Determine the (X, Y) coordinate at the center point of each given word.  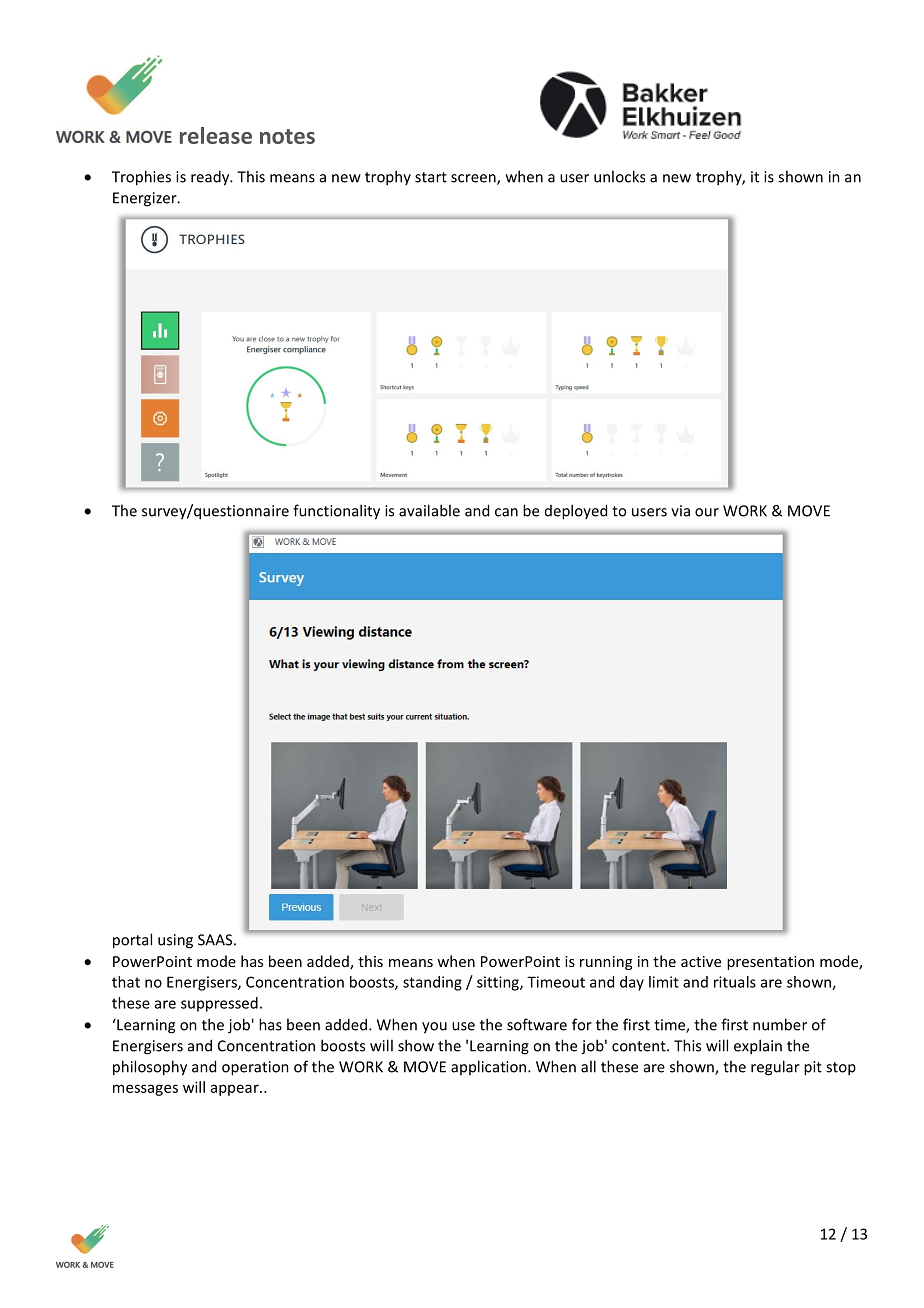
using (175, 941)
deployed (576, 512)
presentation (770, 963)
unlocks (619, 176)
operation (255, 1068)
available (429, 510)
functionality (336, 512)
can (506, 512)
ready (211, 178)
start (431, 177)
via (680, 511)
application (490, 1067)
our (707, 512)
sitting (499, 983)
